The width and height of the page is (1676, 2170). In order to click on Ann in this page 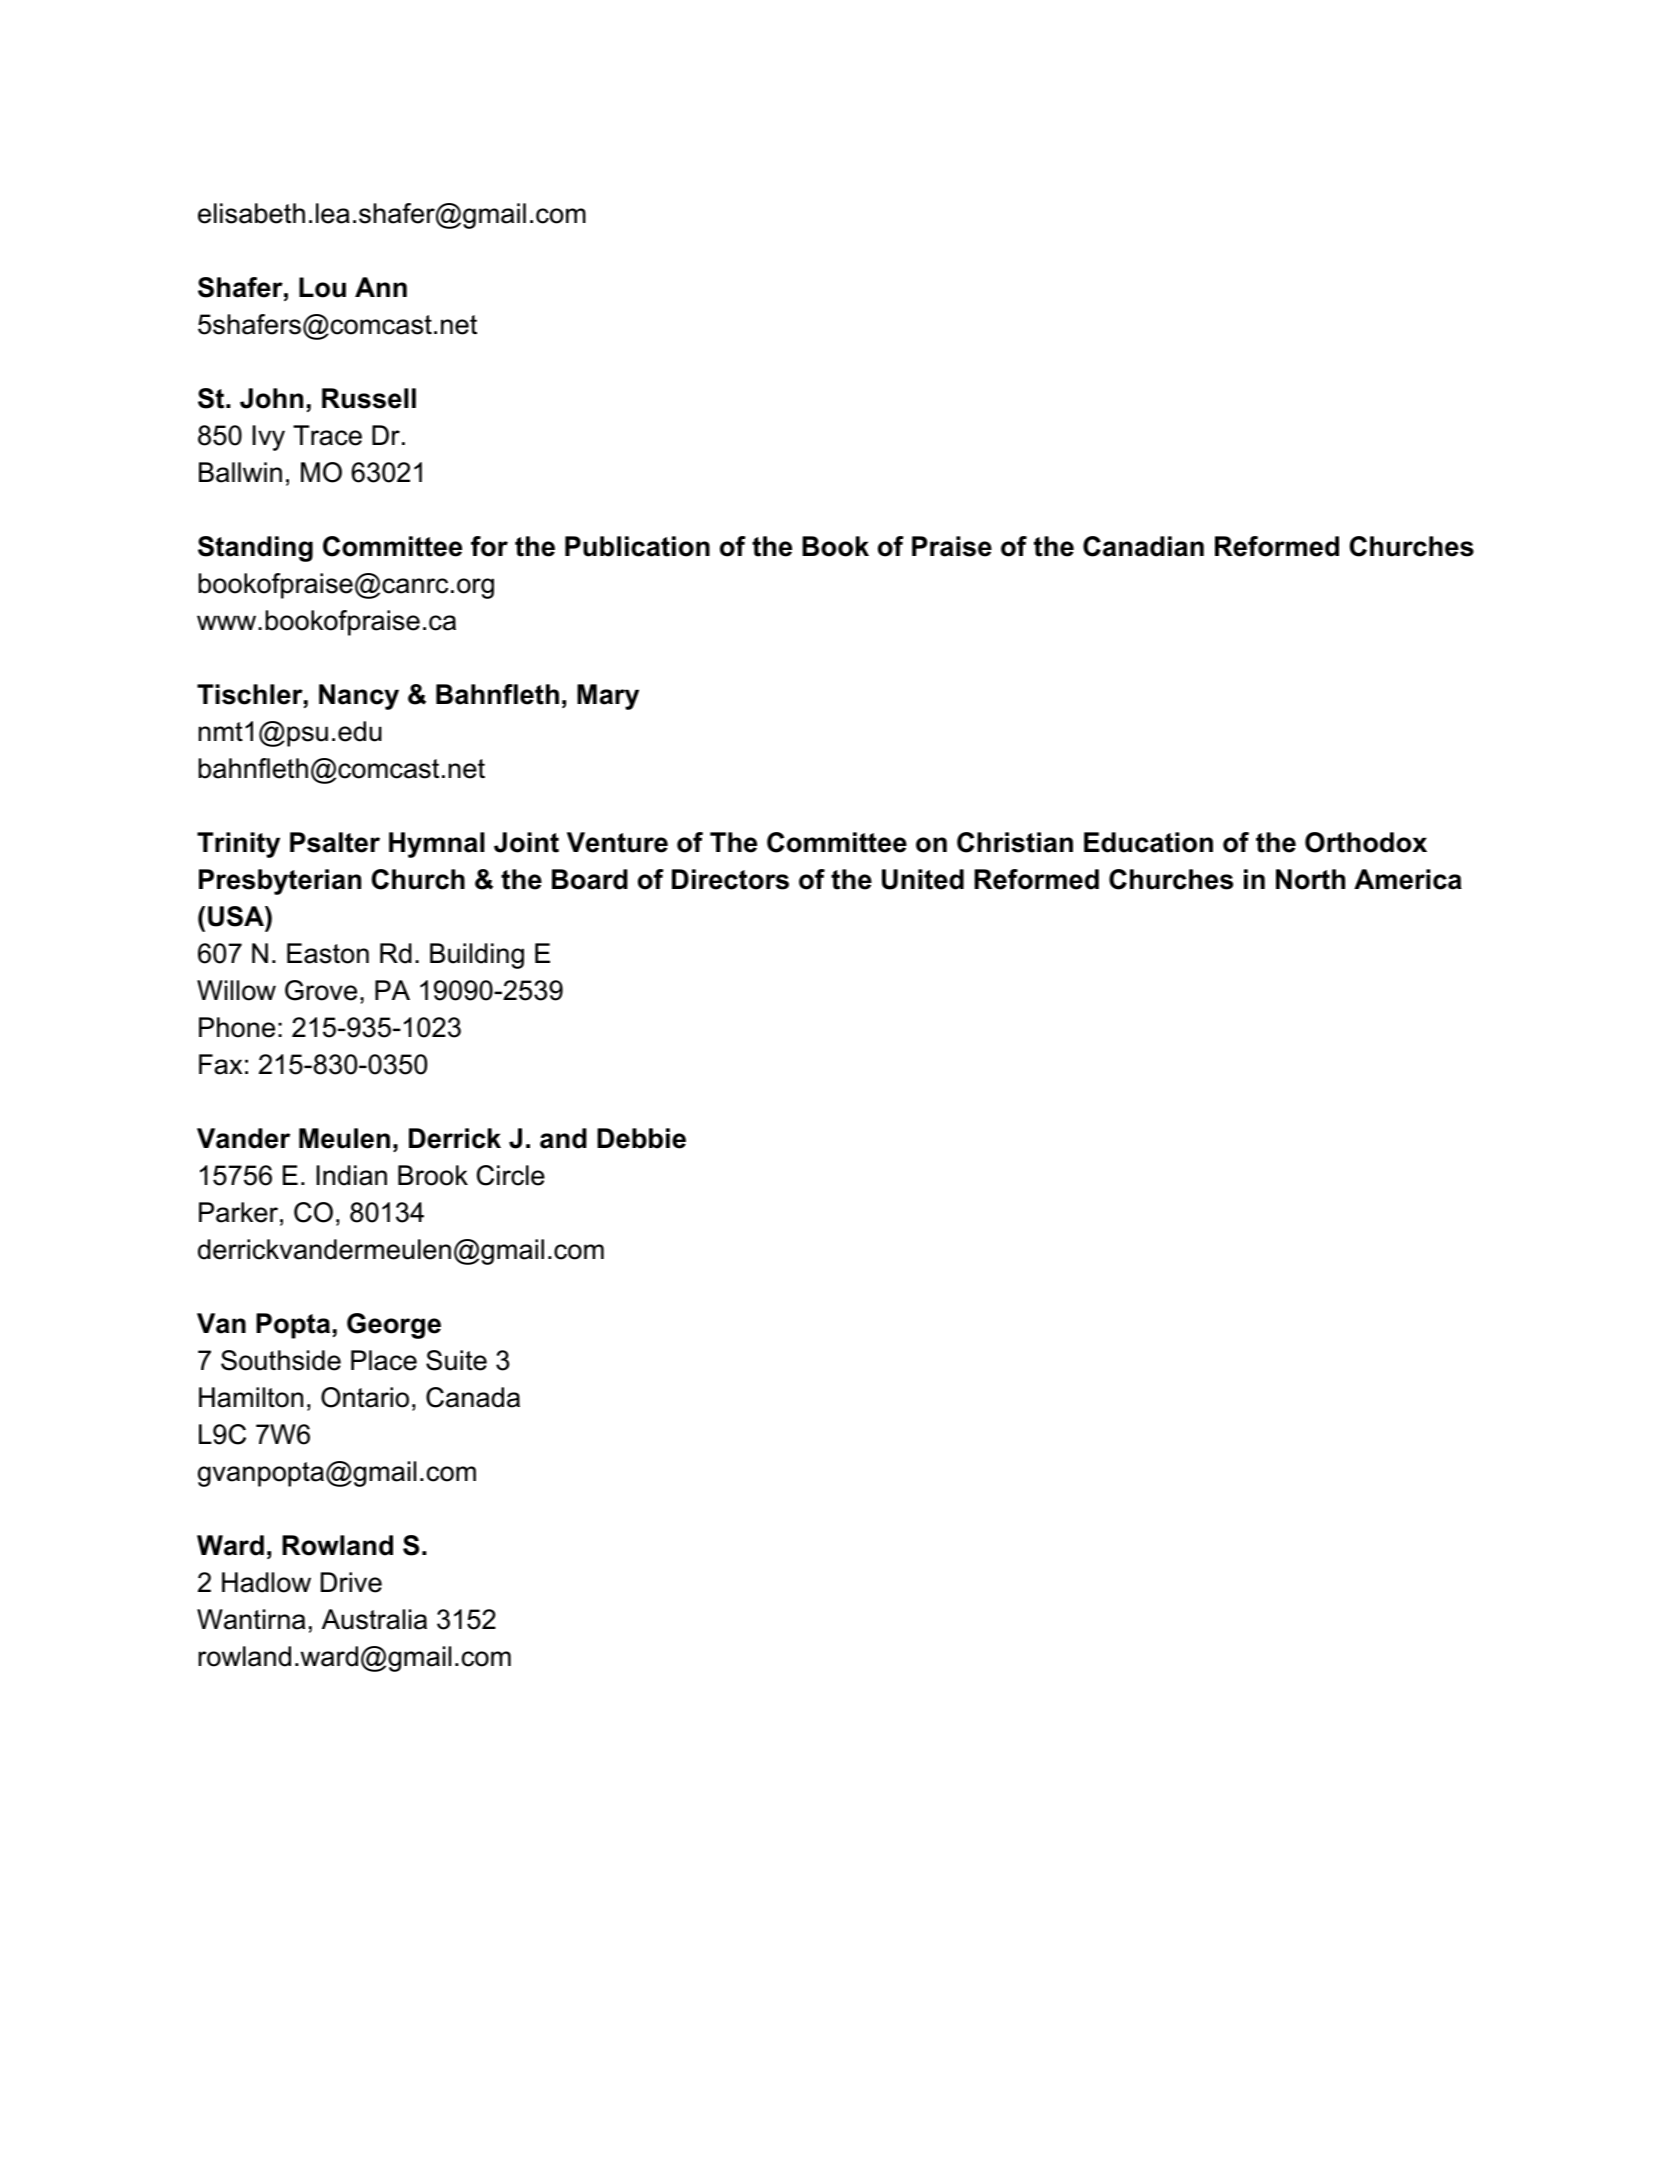, I will do `click(381, 287)`.
